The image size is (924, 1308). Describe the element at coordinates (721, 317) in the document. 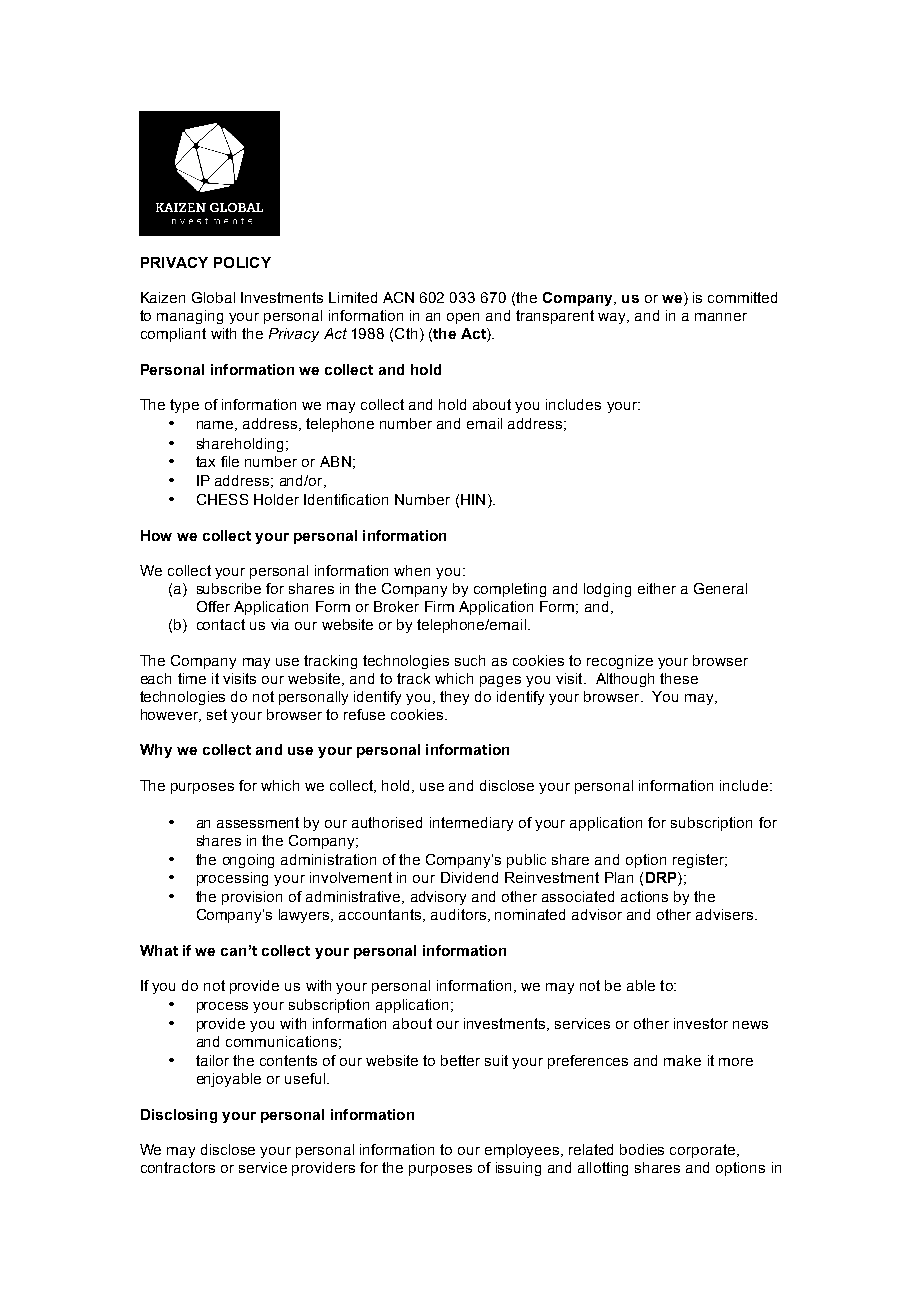

I see `manner` at that location.
